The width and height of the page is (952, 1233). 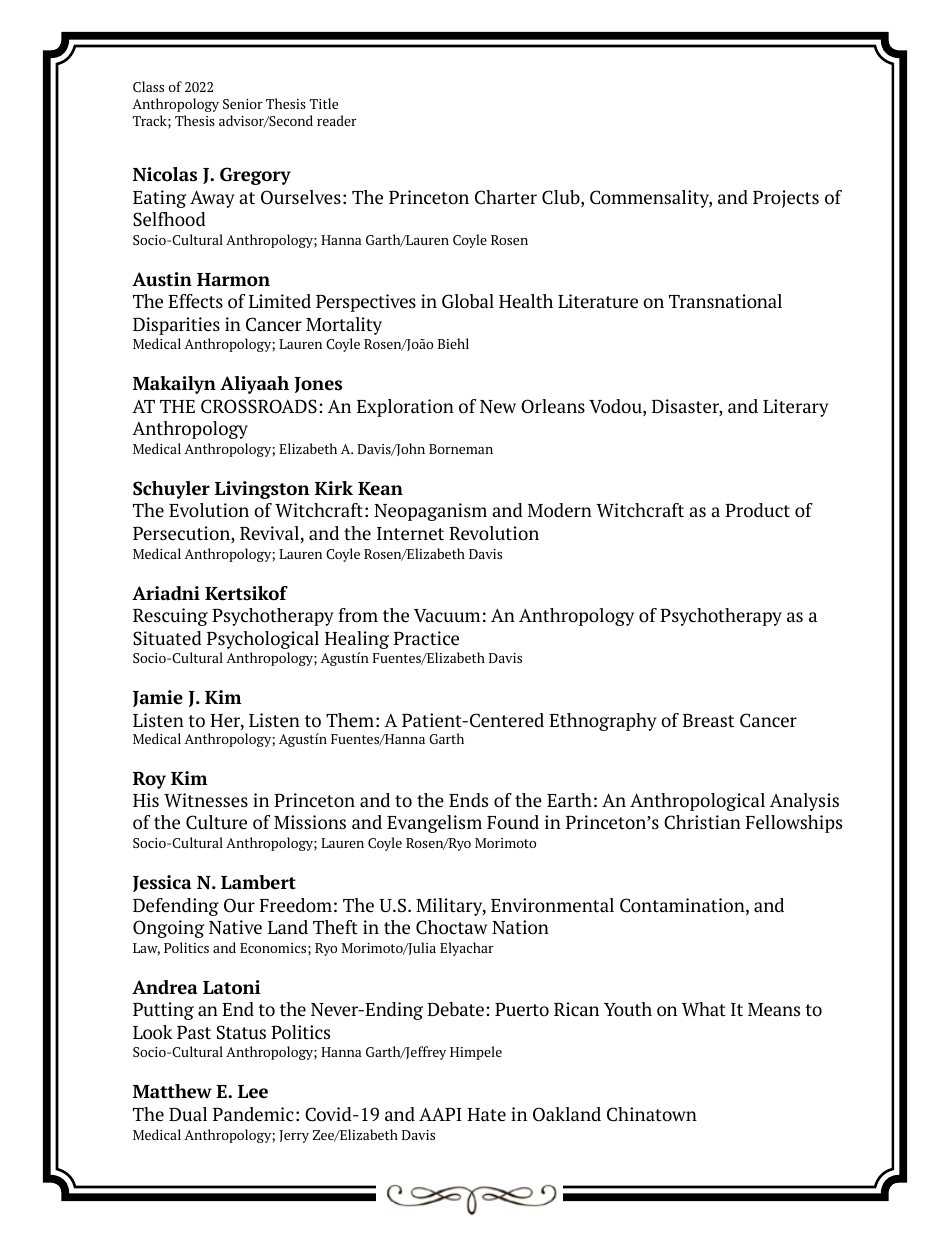 What do you see at coordinates (486, 1115) in the page?
I see `Hate` at bounding box center [486, 1115].
